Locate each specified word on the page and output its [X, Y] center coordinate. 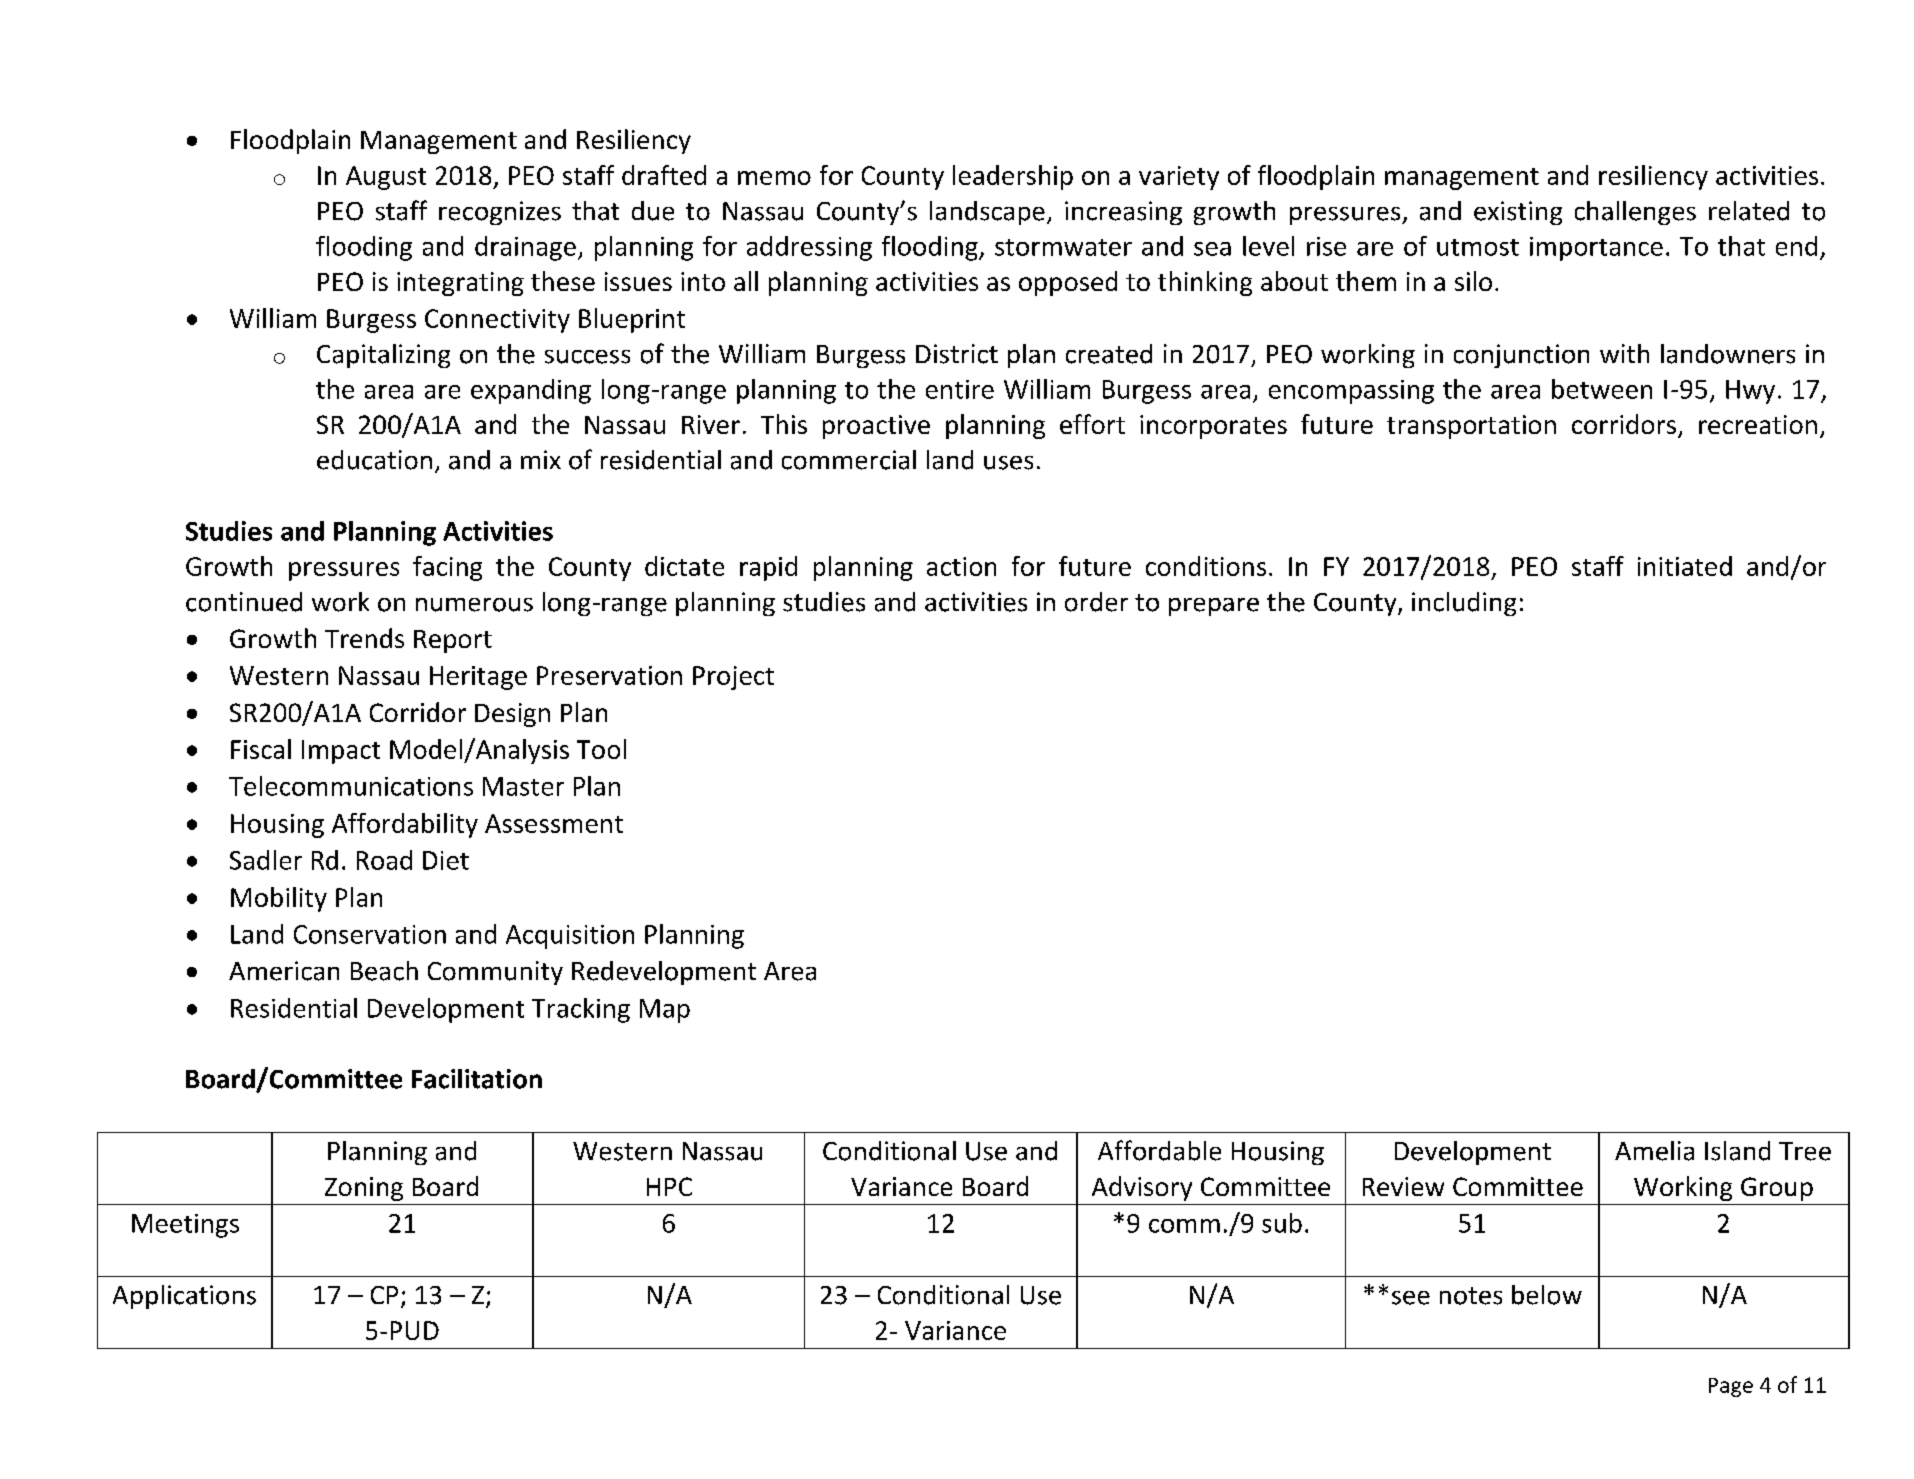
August [386, 178]
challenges [1635, 213]
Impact [341, 752]
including [1464, 604]
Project [733, 678]
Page [1731, 1387]
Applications [184, 1297]
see [1411, 1298]
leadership [1013, 177]
